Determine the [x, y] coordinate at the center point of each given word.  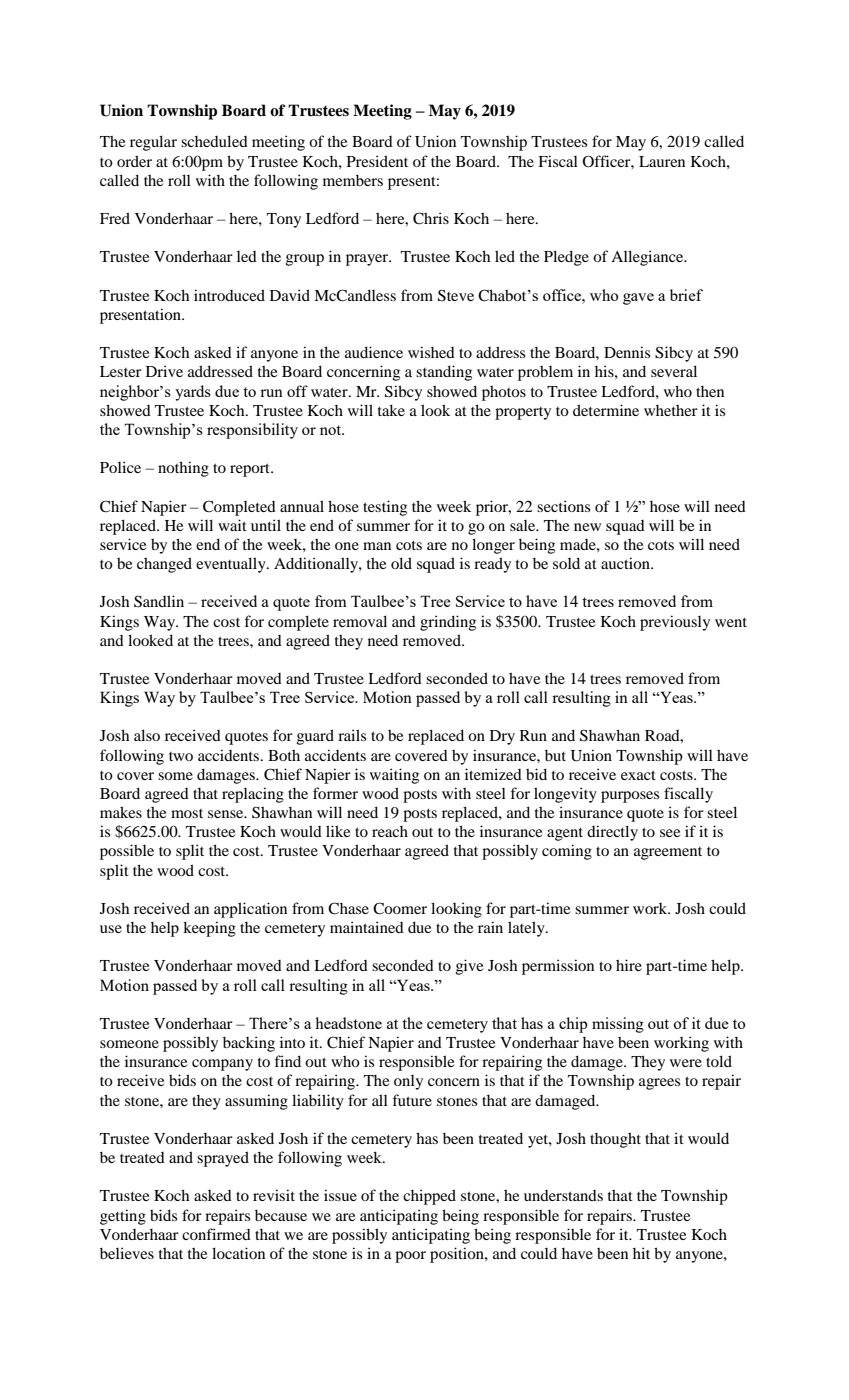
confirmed [216, 1234]
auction [626, 563]
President [377, 161]
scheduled [214, 141]
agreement [668, 853]
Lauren [662, 161]
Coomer [400, 908]
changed [164, 565]
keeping [209, 929]
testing [385, 508]
